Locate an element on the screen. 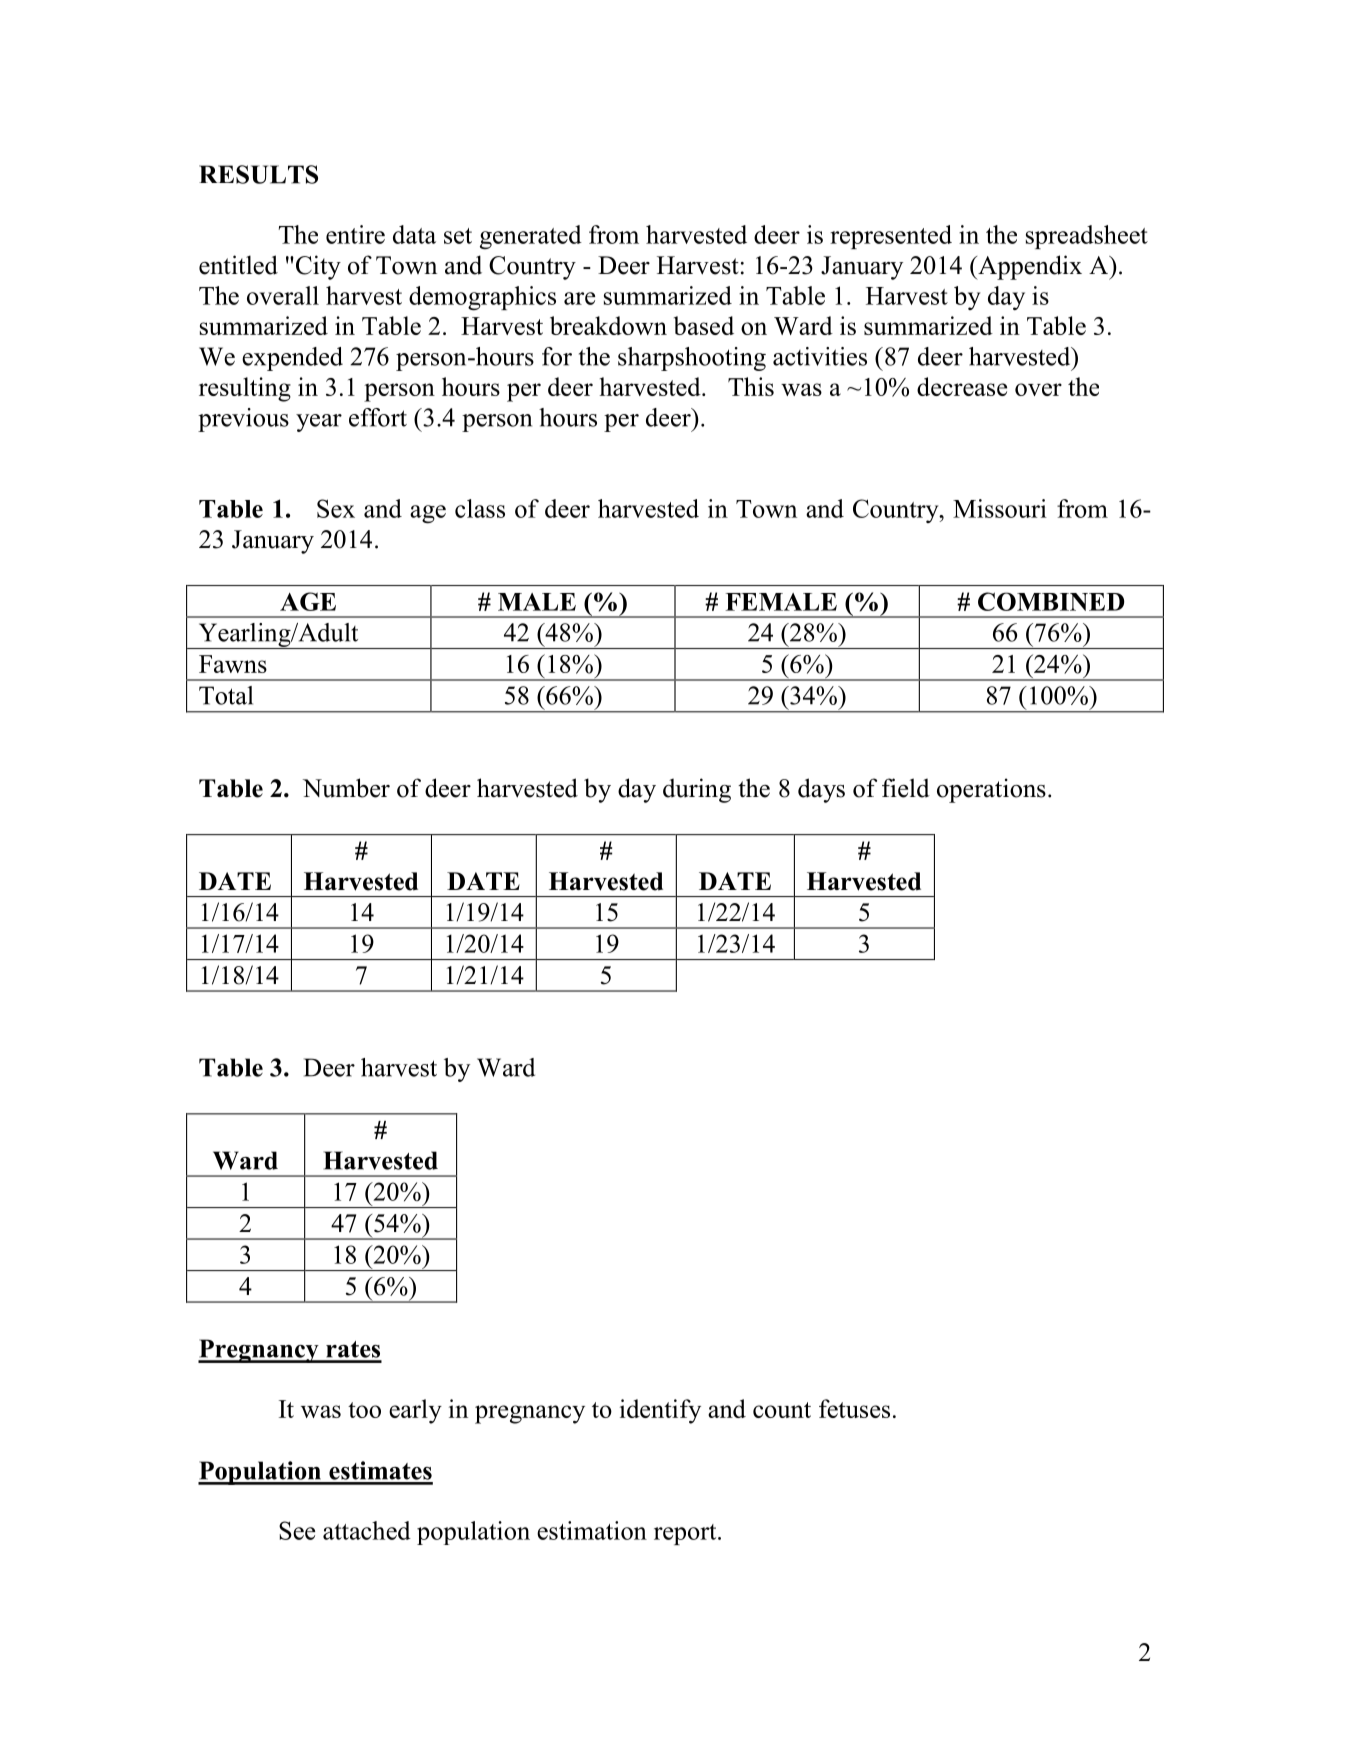 The image size is (1350, 1747). too is located at coordinates (364, 1410).
